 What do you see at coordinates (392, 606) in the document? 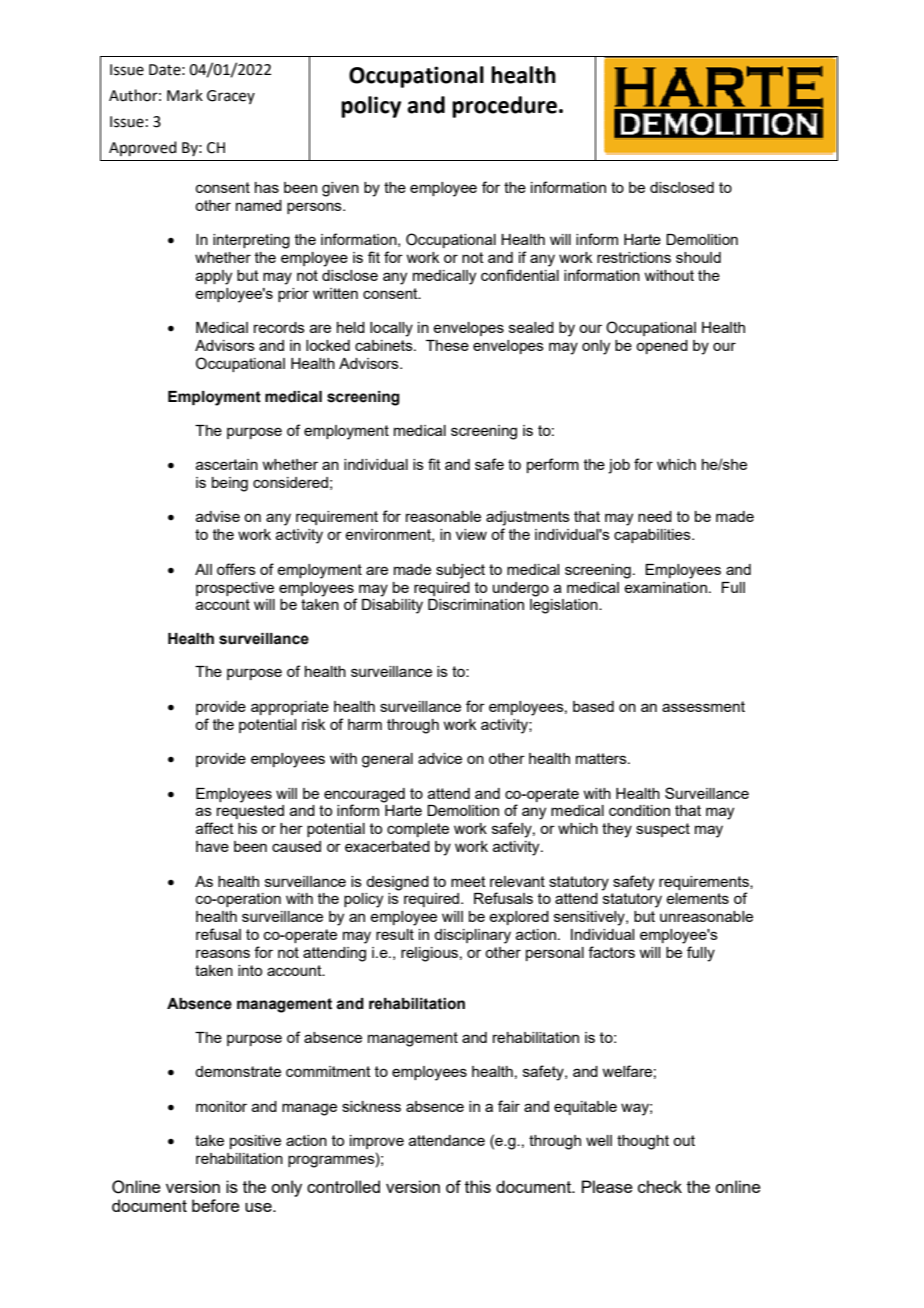
I see `Disability` at bounding box center [392, 606].
